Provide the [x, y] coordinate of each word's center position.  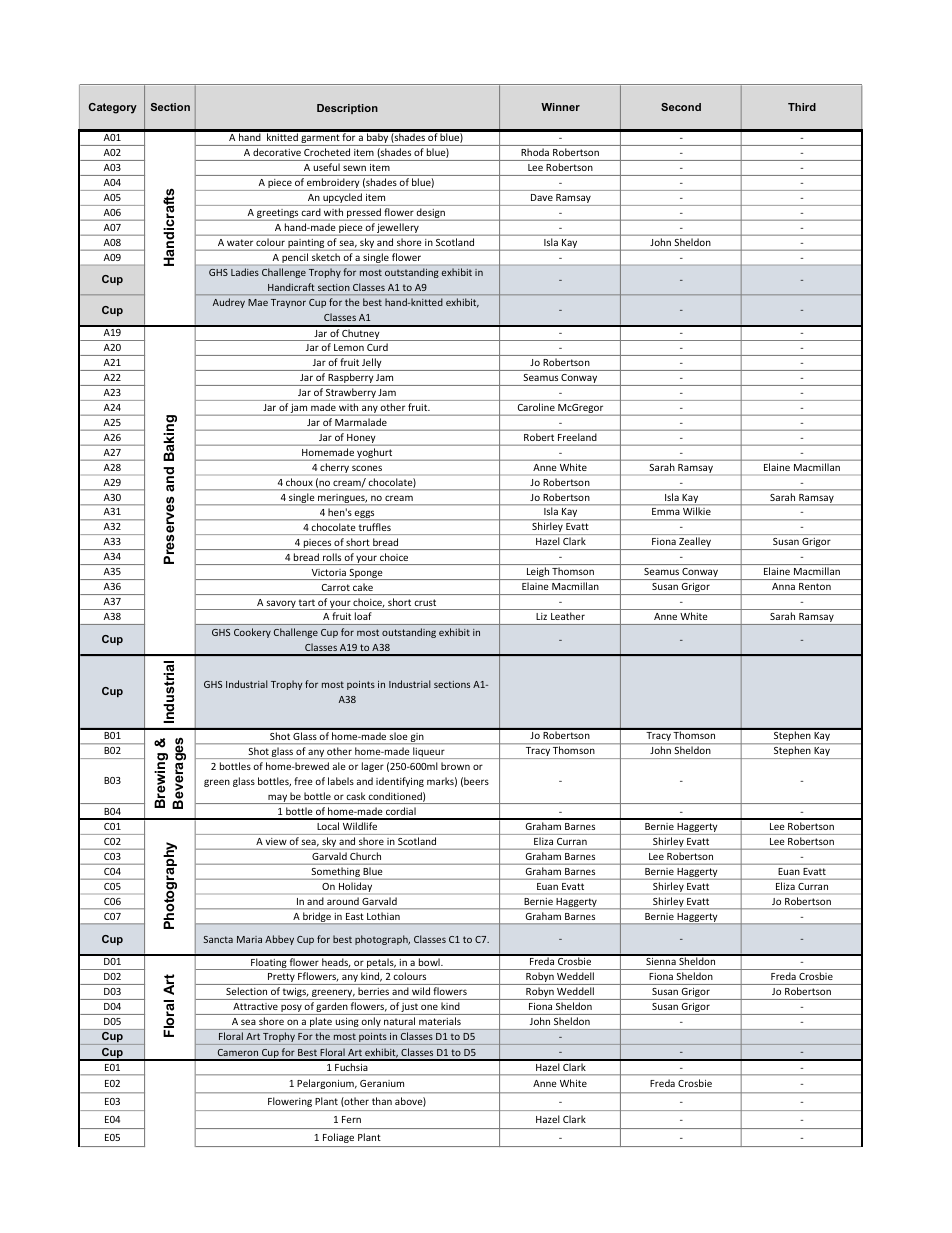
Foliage [338, 1138]
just [410, 1009]
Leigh [537, 573]
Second [681, 107]
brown [455, 766]
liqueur [429, 753]
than [382, 1101]
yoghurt [375, 454]
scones [367, 468]
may [277, 799]
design [431, 214]
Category [113, 108]
